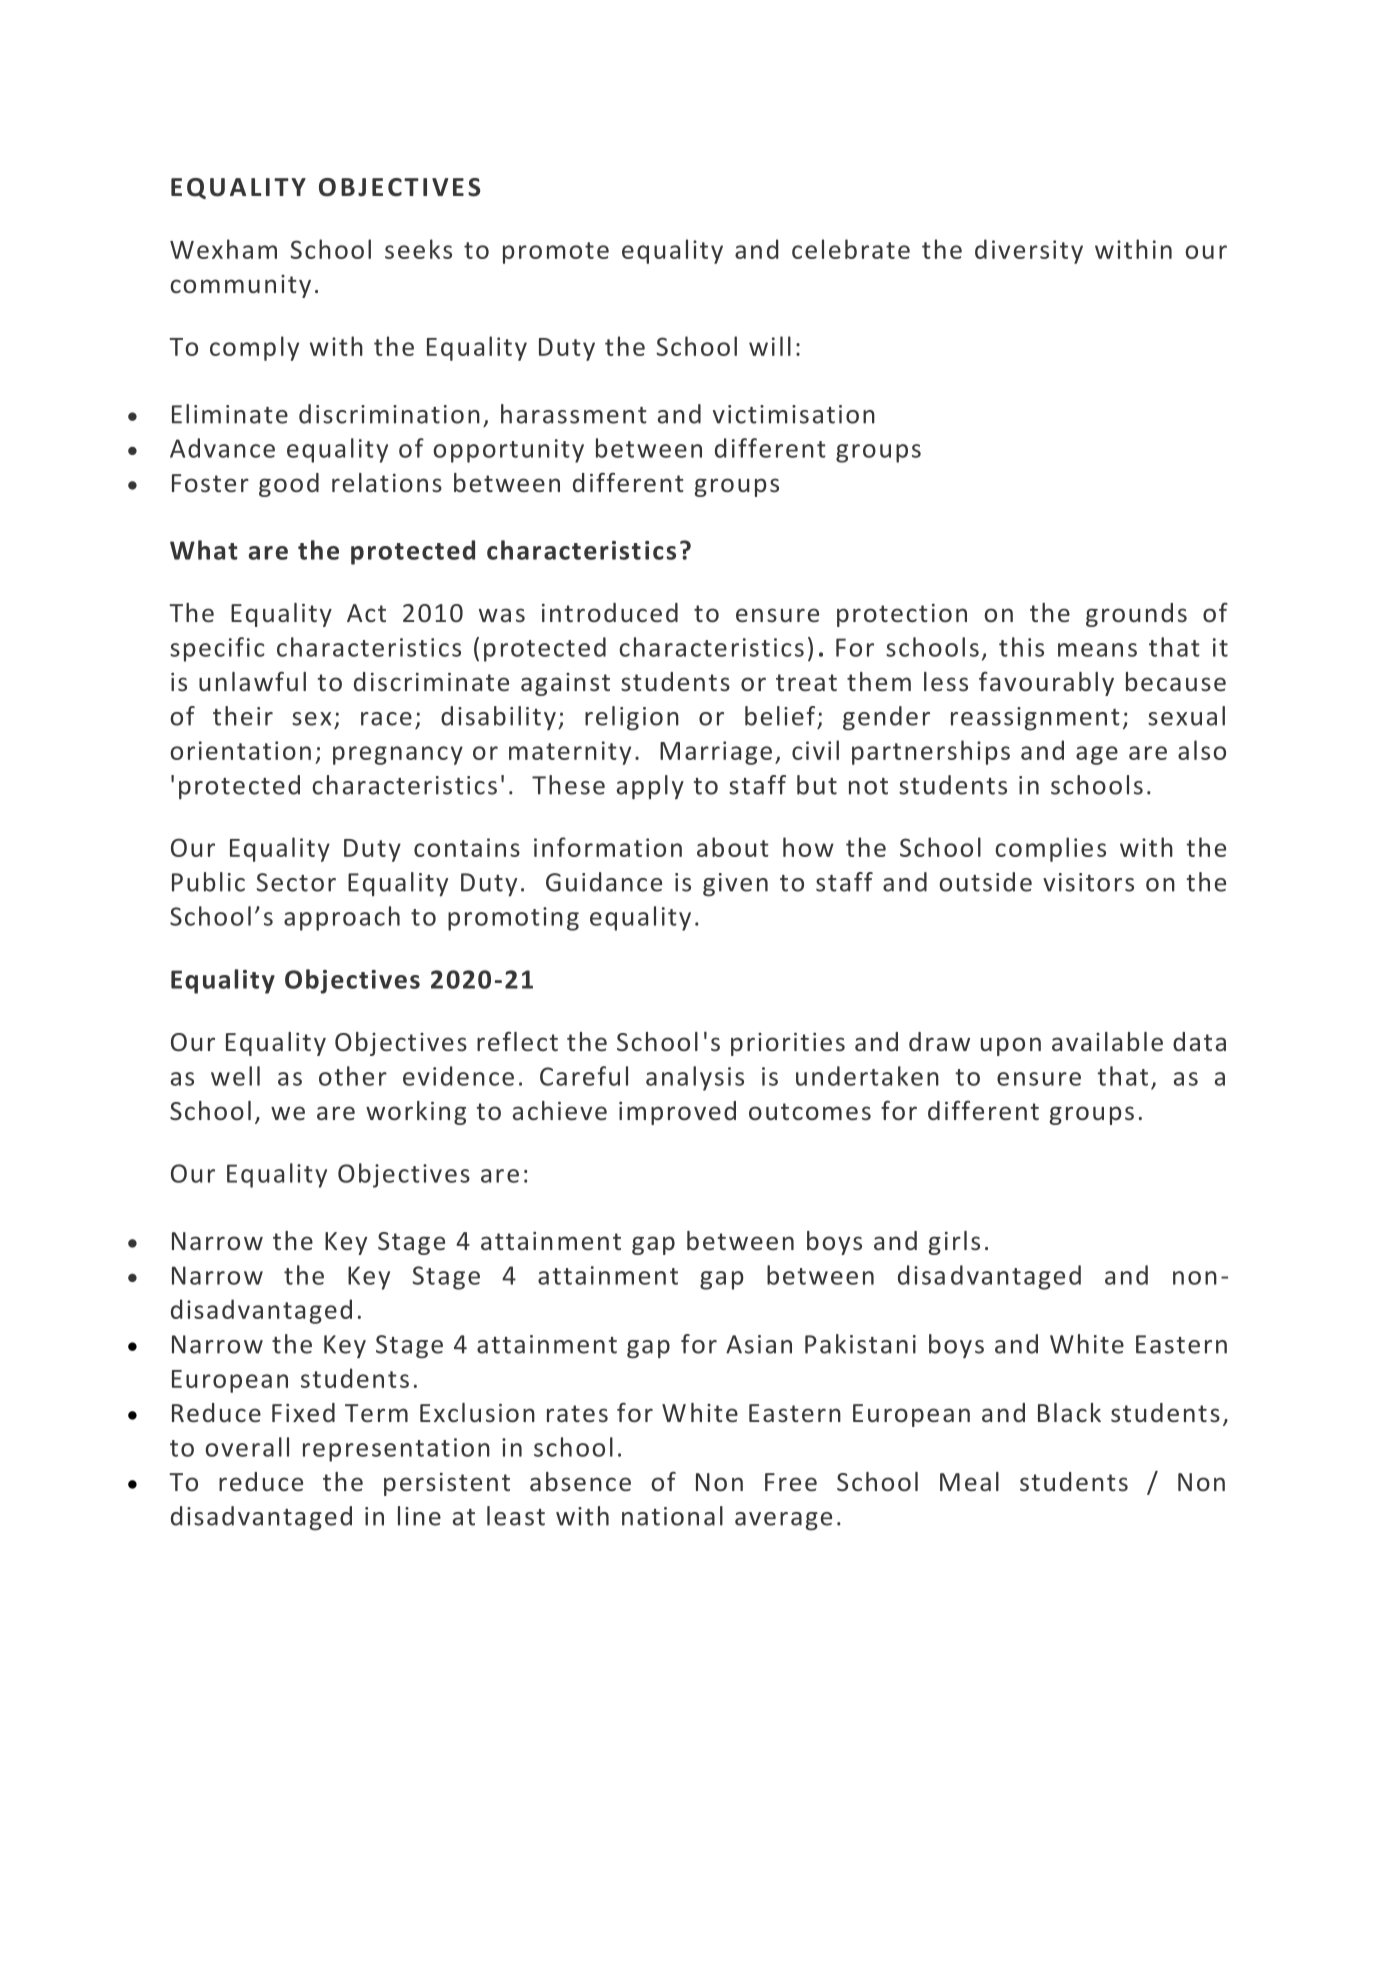  Describe the element at coordinates (240, 286) in the screenshot. I see `community` at that location.
